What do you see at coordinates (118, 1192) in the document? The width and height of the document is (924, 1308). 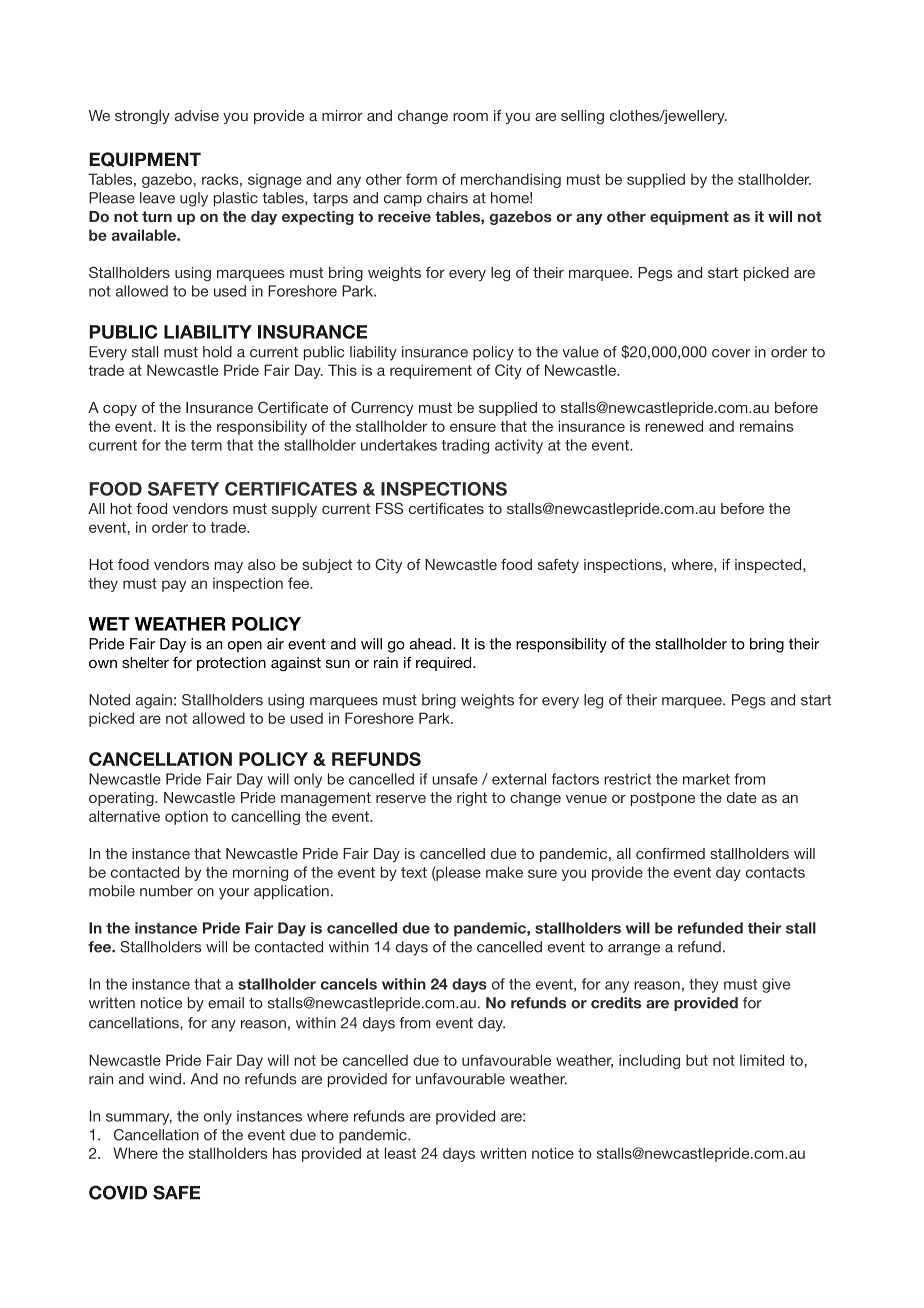 I see `COVID` at bounding box center [118, 1192].
